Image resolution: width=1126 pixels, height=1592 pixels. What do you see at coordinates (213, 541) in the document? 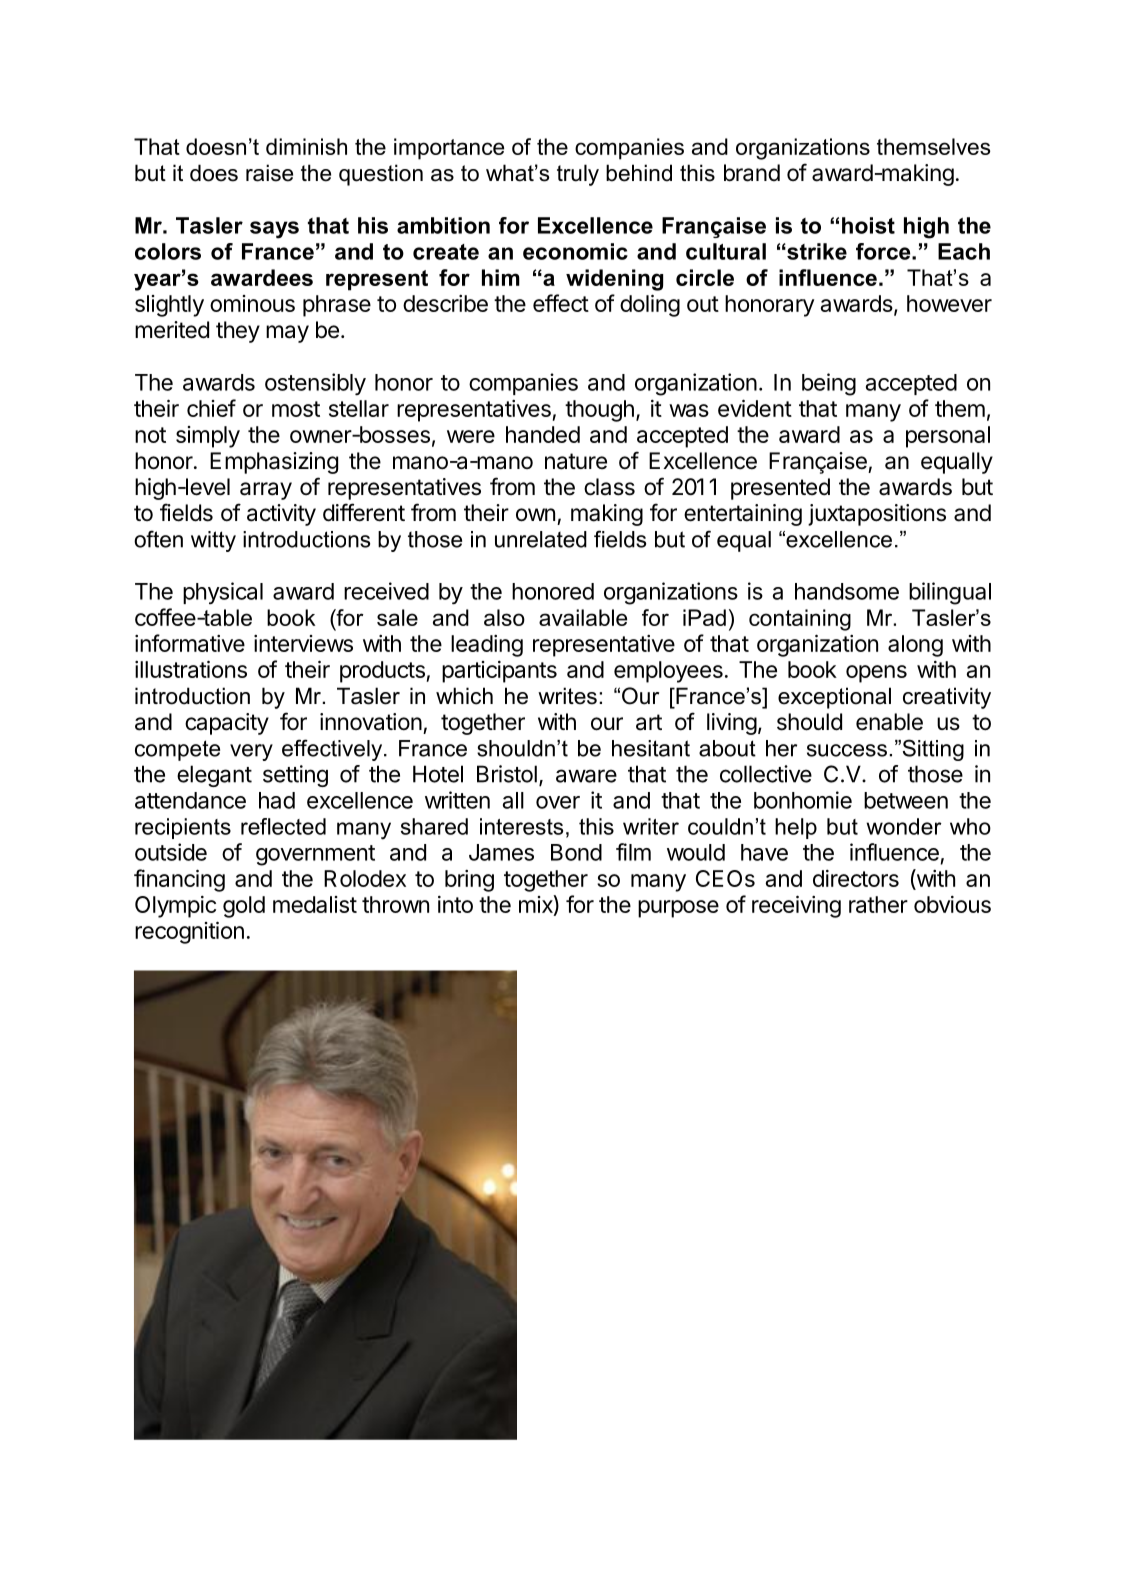
I see `witty` at bounding box center [213, 541].
